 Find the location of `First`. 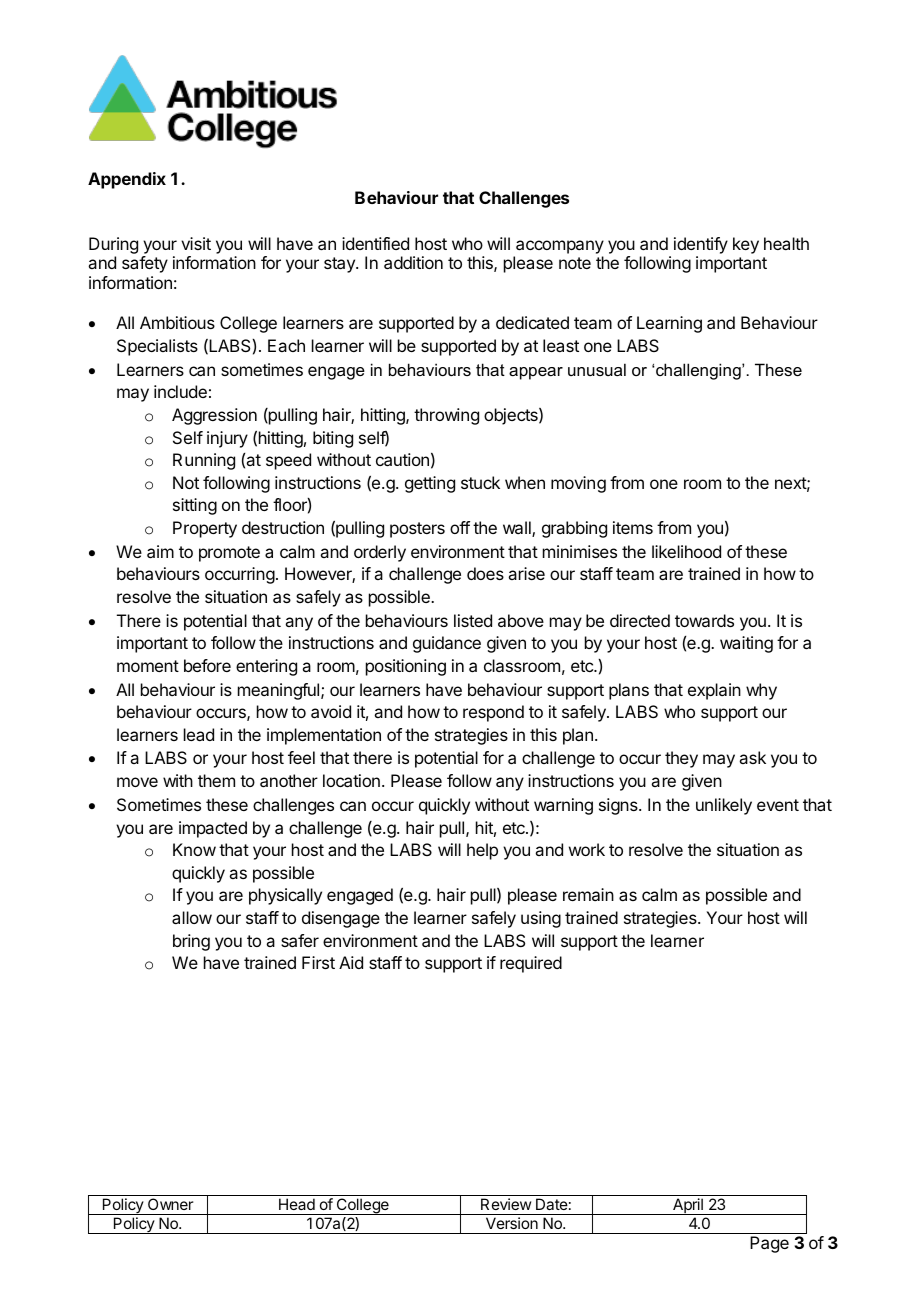

First is located at coordinates (318, 962).
